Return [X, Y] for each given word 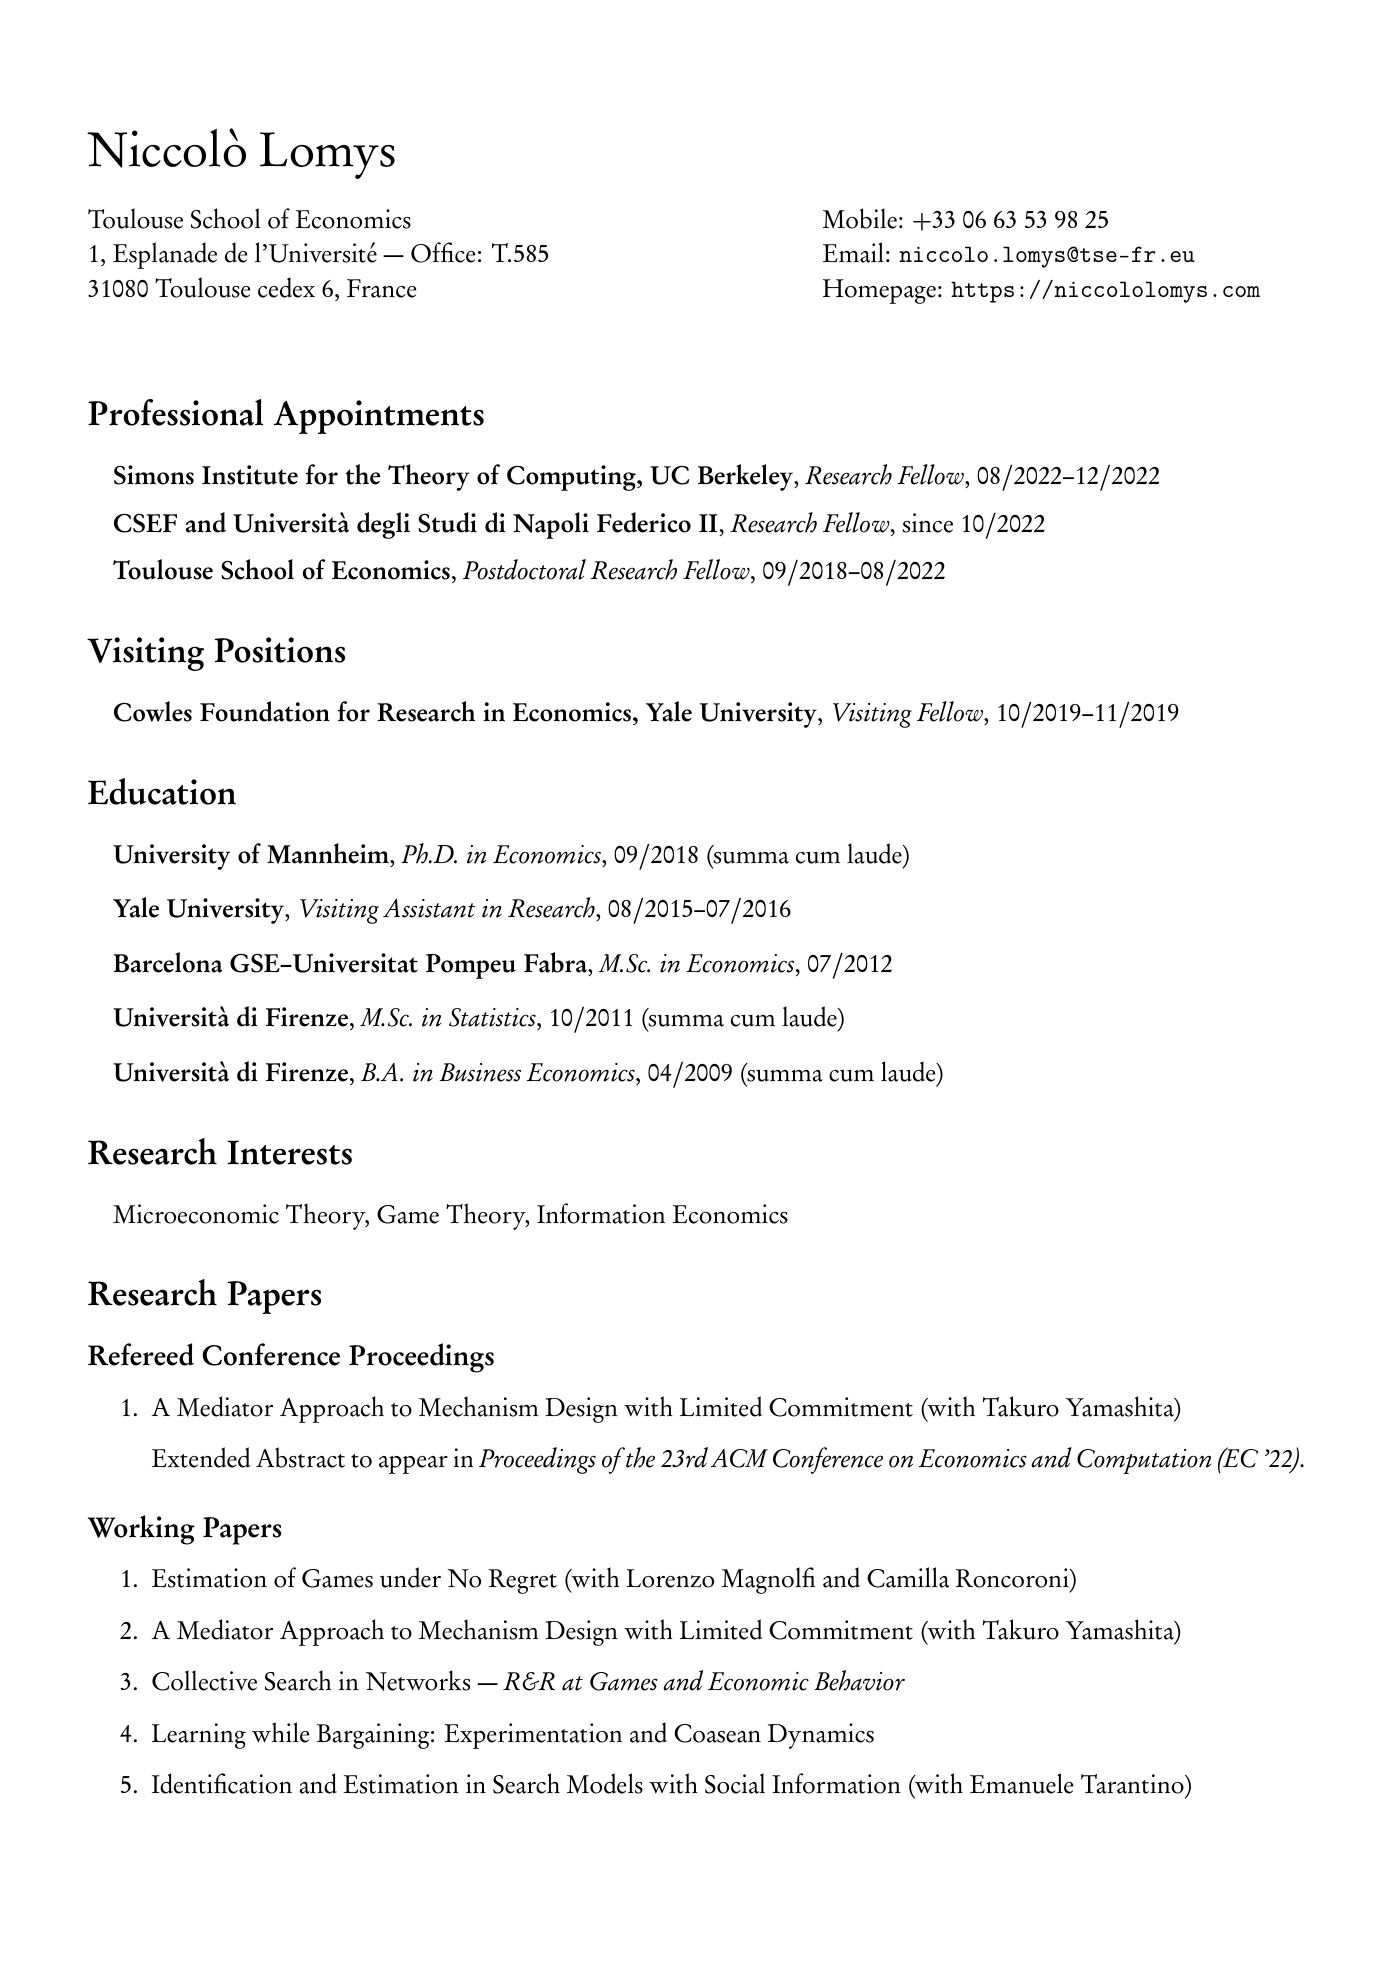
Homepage [879, 291]
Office [443, 252]
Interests [289, 1152]
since [927, 523]
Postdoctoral [524, 569]
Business [480, 1072]
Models [605, 1783]
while [280, 1732]
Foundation [265, 711]
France [381, 288]
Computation [1144, 1461]
